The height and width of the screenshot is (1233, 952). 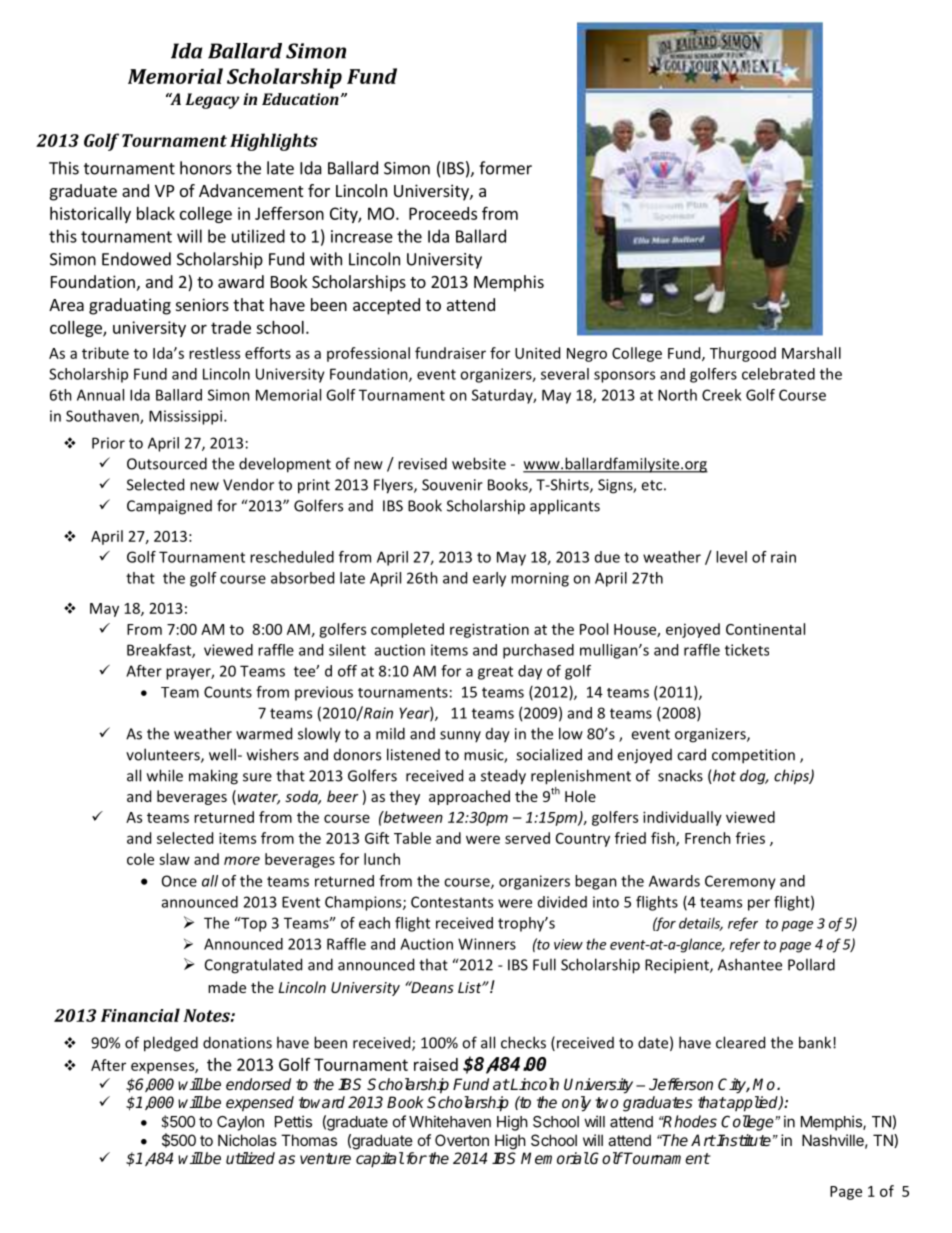 What do you see at coordinates (505, 168) in the screenshot?
I see `former` at bounding box center [505, 168].
